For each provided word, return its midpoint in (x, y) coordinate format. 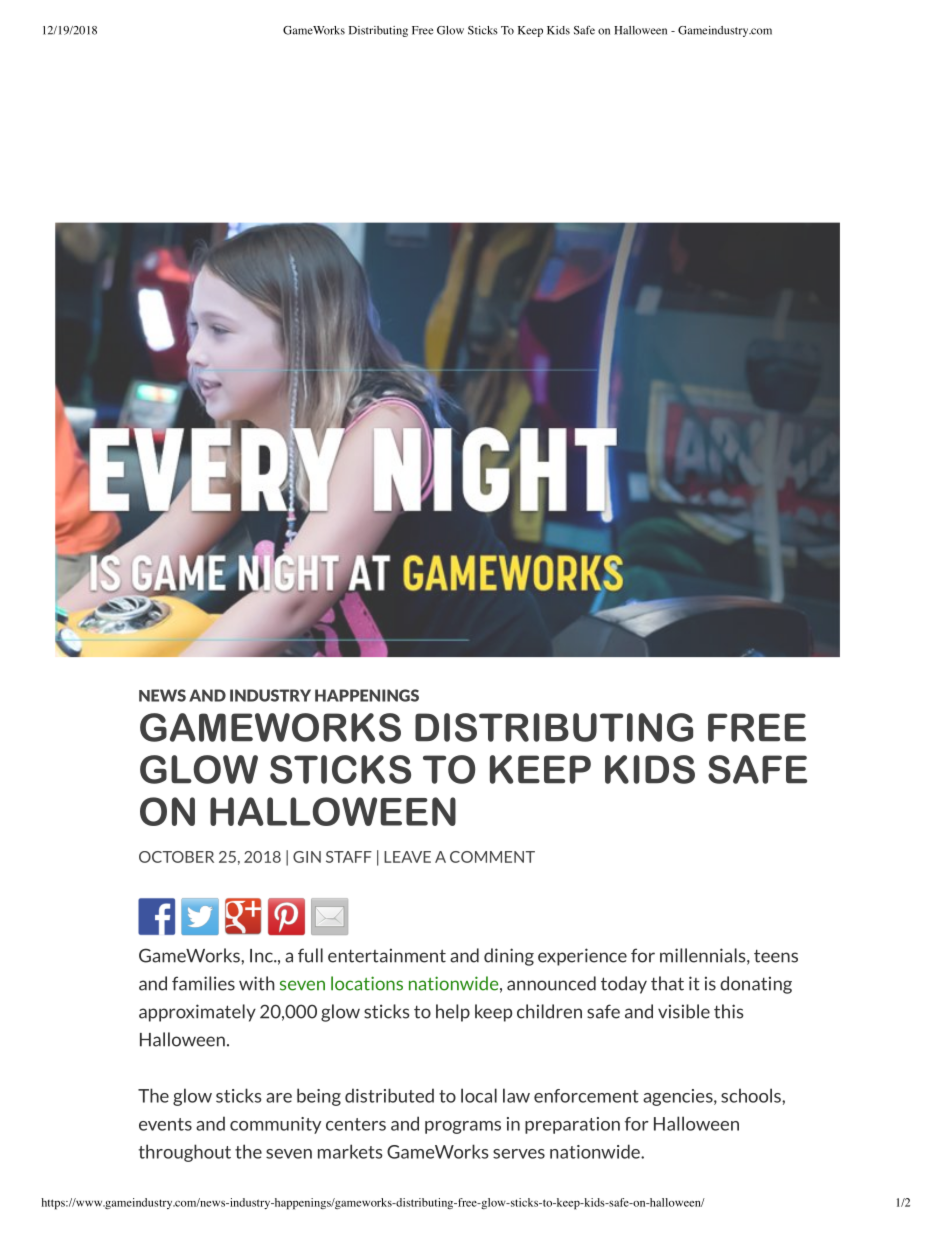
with (257, 983)
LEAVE (407, 857)
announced (551, 983)
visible (684, 1011)
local (479, 1095)
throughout (185, 1153)
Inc (262, 956)
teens (776, 956)
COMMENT (492, 857)
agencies (679, 1097)
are (279, 1098)
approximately (197, 1013)
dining (509, 957)
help (453, 1013)
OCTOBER (176, 857)
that (667, 983)
